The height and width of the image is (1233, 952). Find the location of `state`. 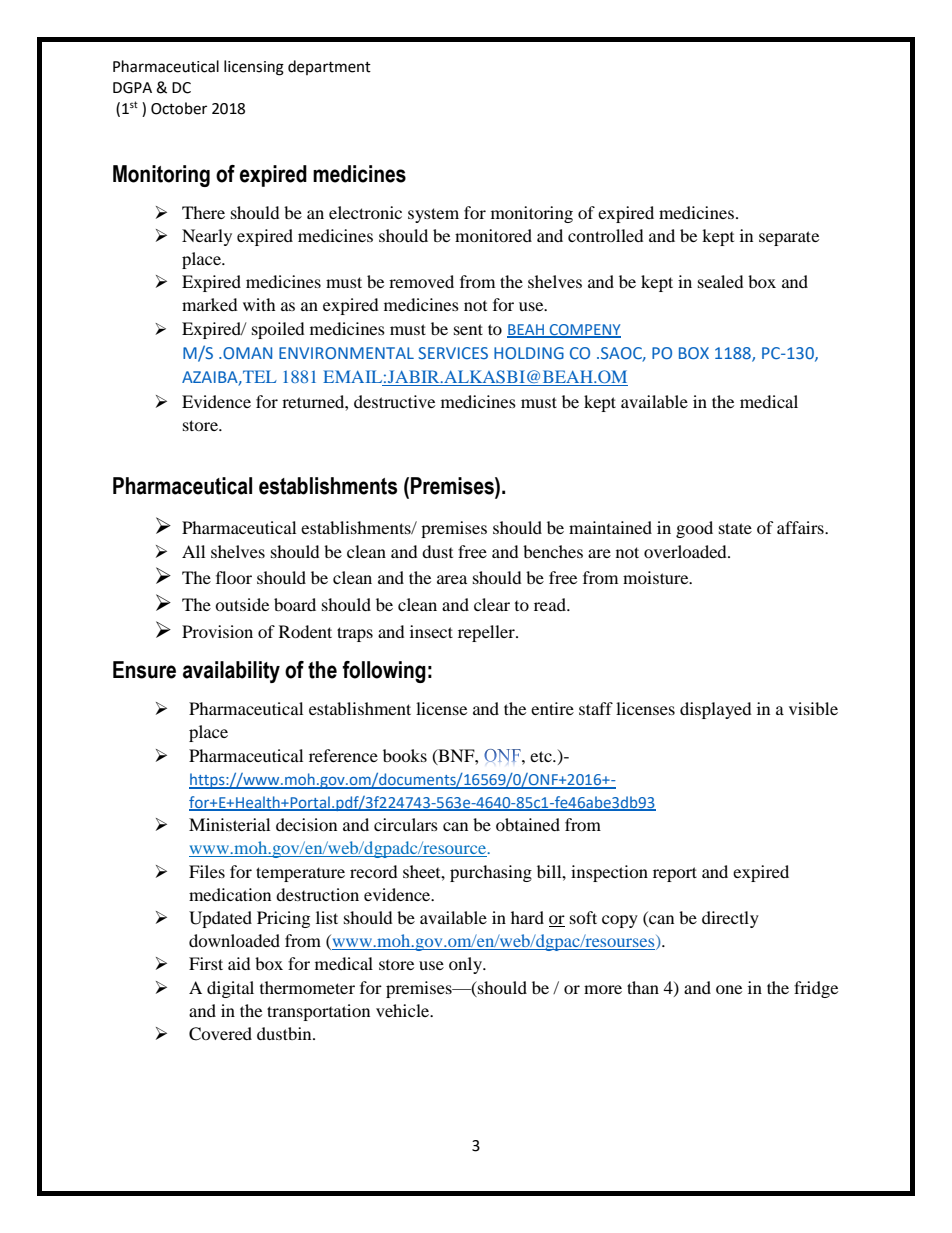

state is located at coordinates (735, 528).
